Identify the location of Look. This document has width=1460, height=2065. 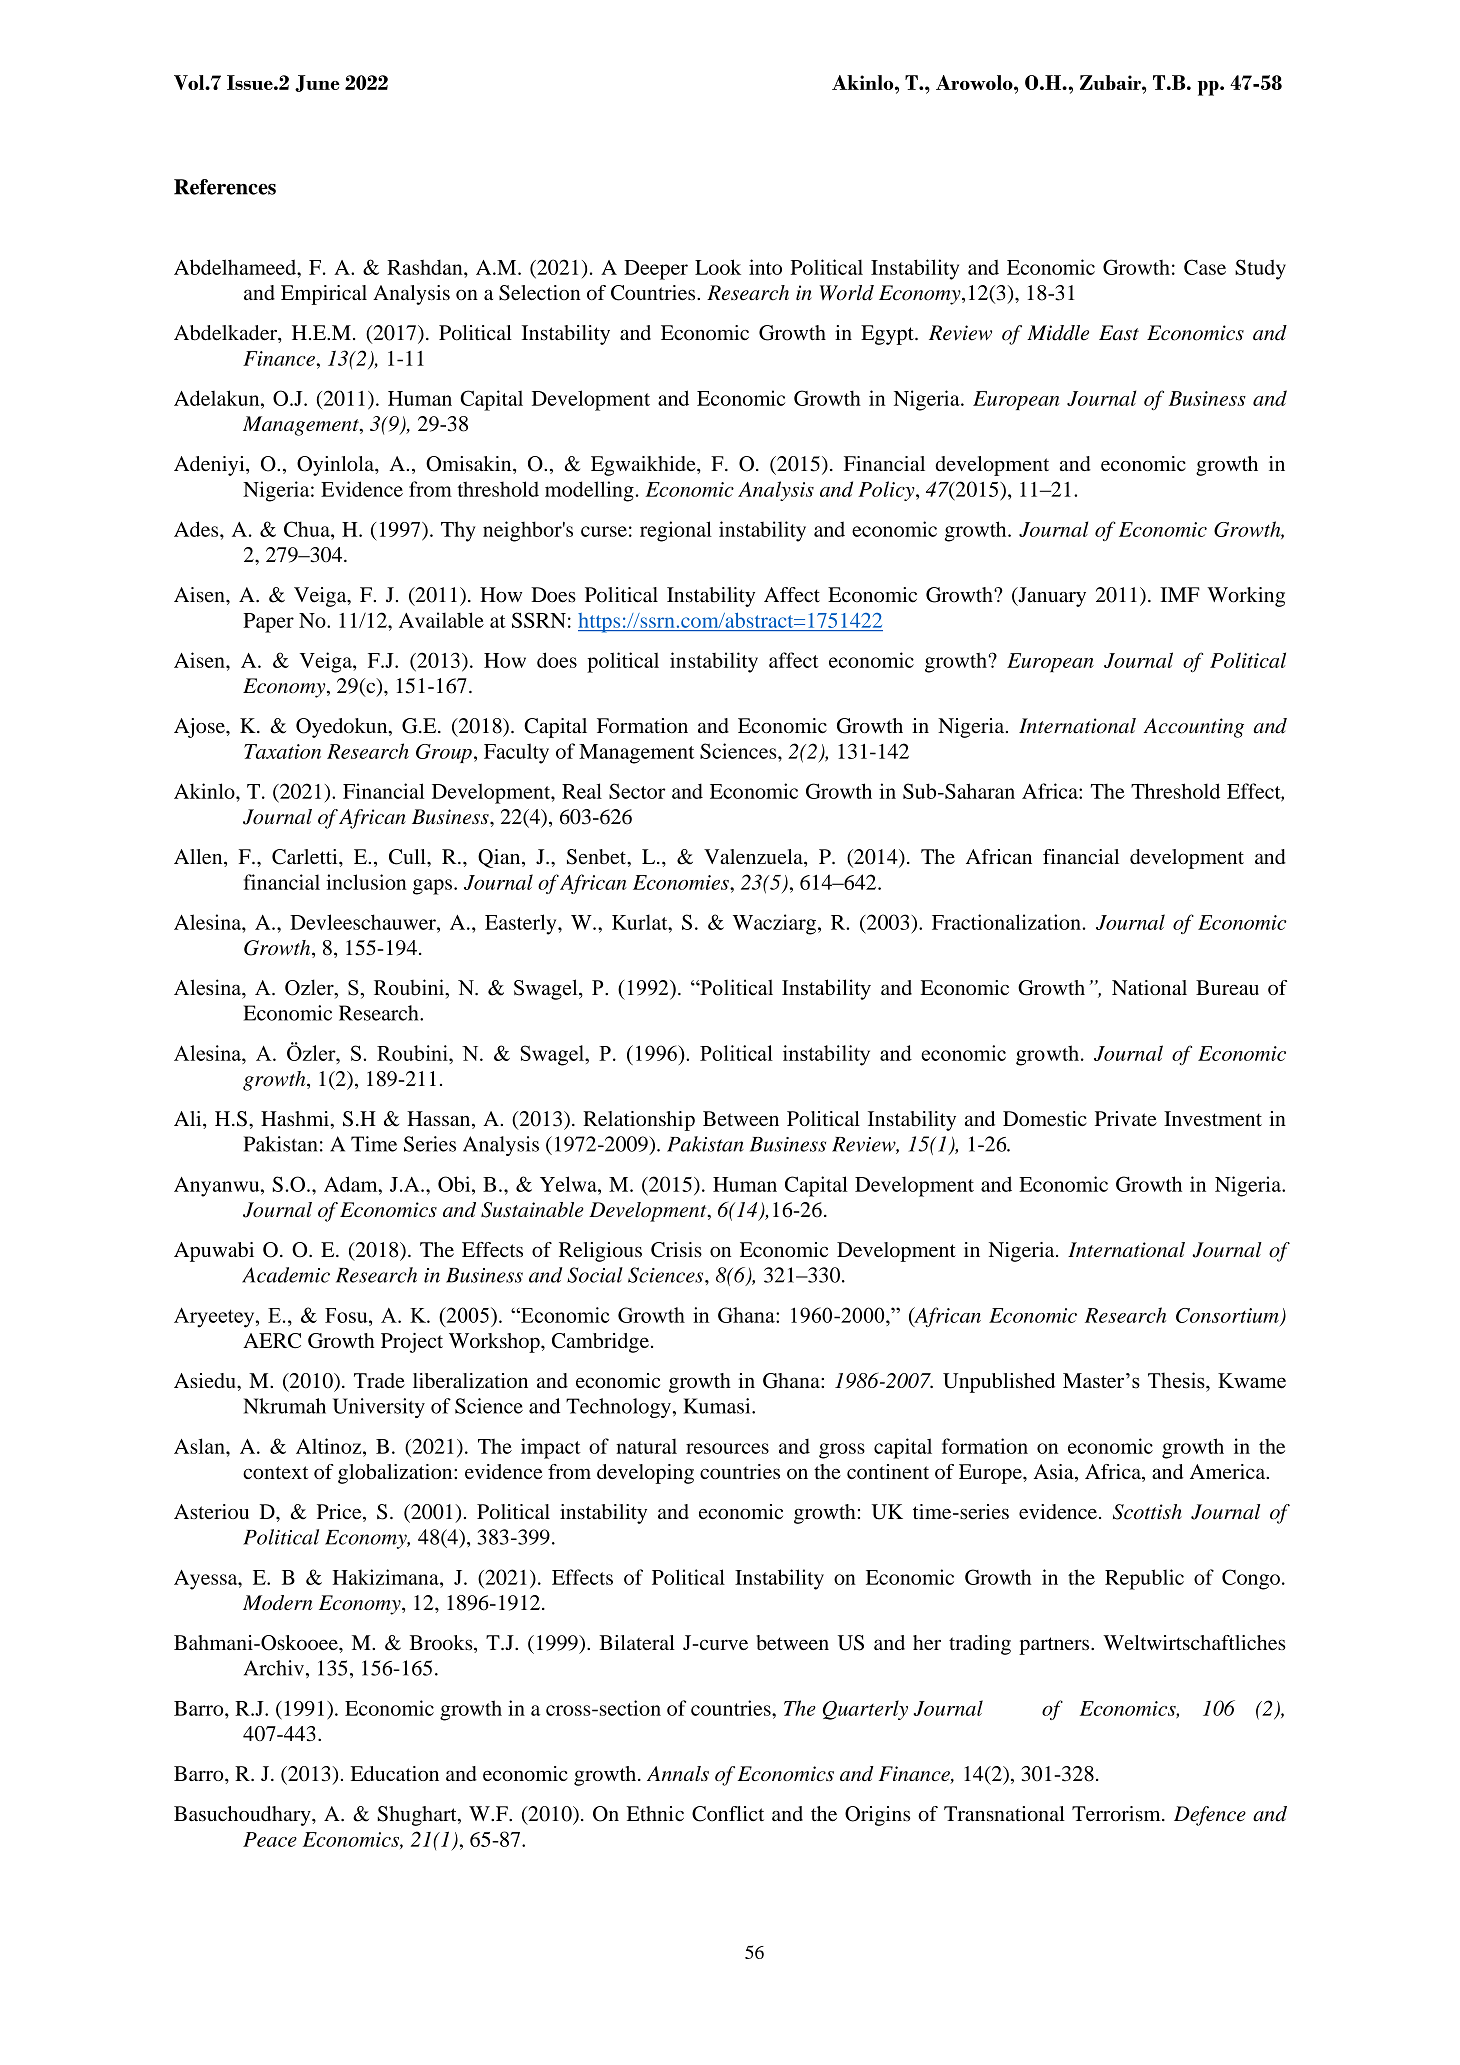
(718, 267).
